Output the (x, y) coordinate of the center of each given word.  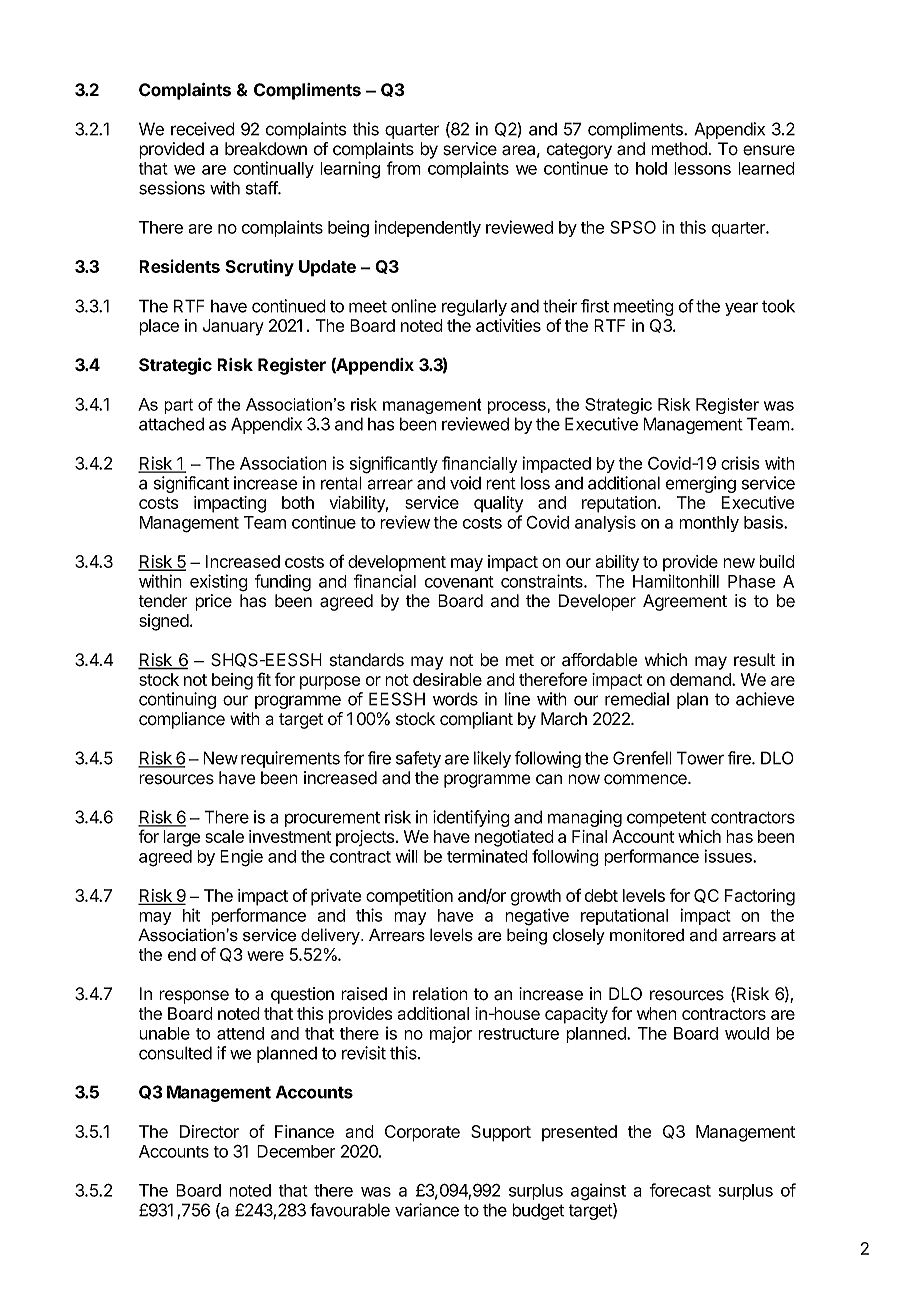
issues (729, 856)
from (404, 168)
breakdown (266, 149)
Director (209, 1131)
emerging (701, 484)
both (298, 502)
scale (224, 836)
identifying (471, 818)
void (465, 483)
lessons (702, 168)
